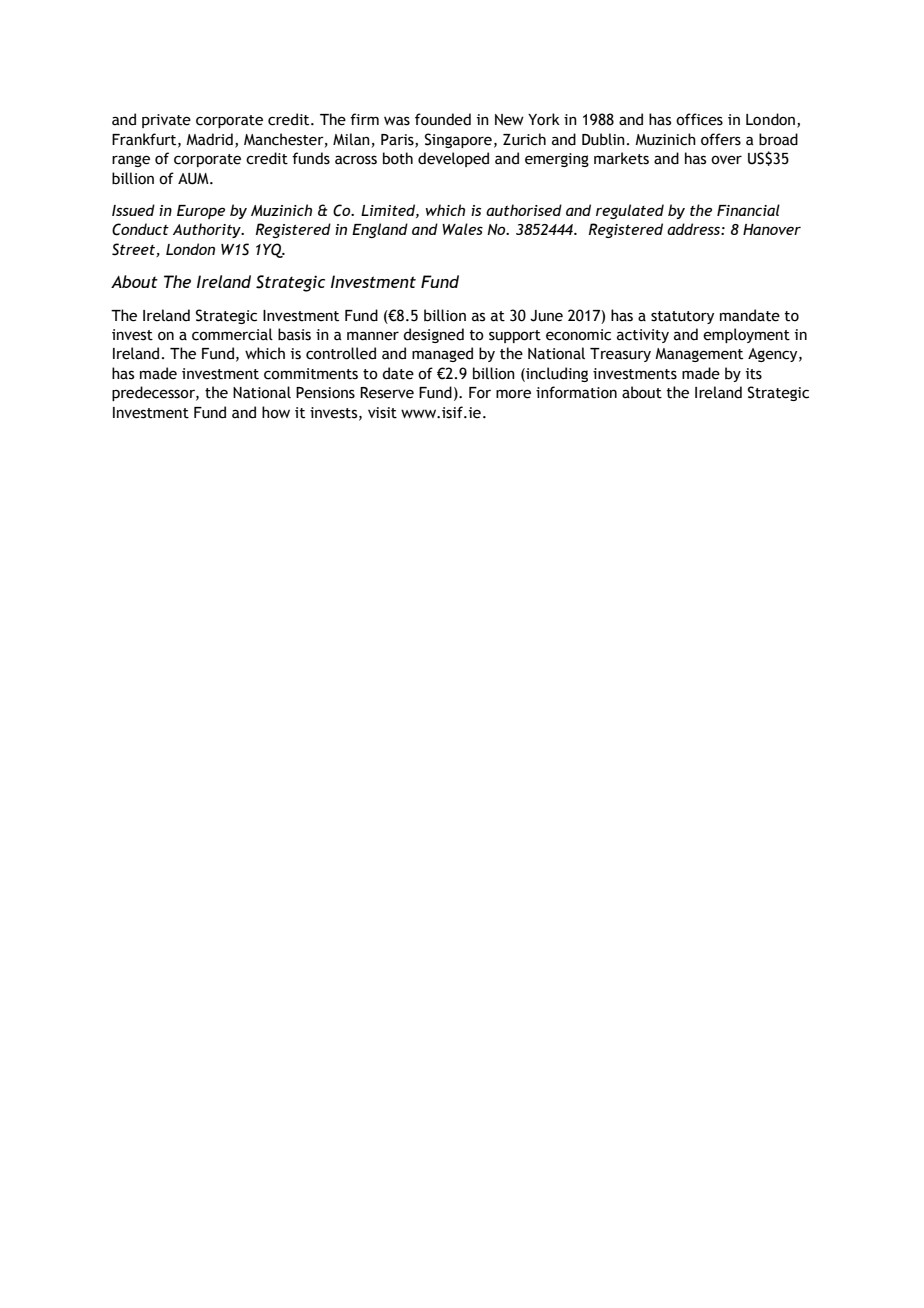 Image resolution: width=924 pixels, height=1308 pixels. Describe the element at coordinates (201, 212) in the screenshot. I see `Europe` at that location.
